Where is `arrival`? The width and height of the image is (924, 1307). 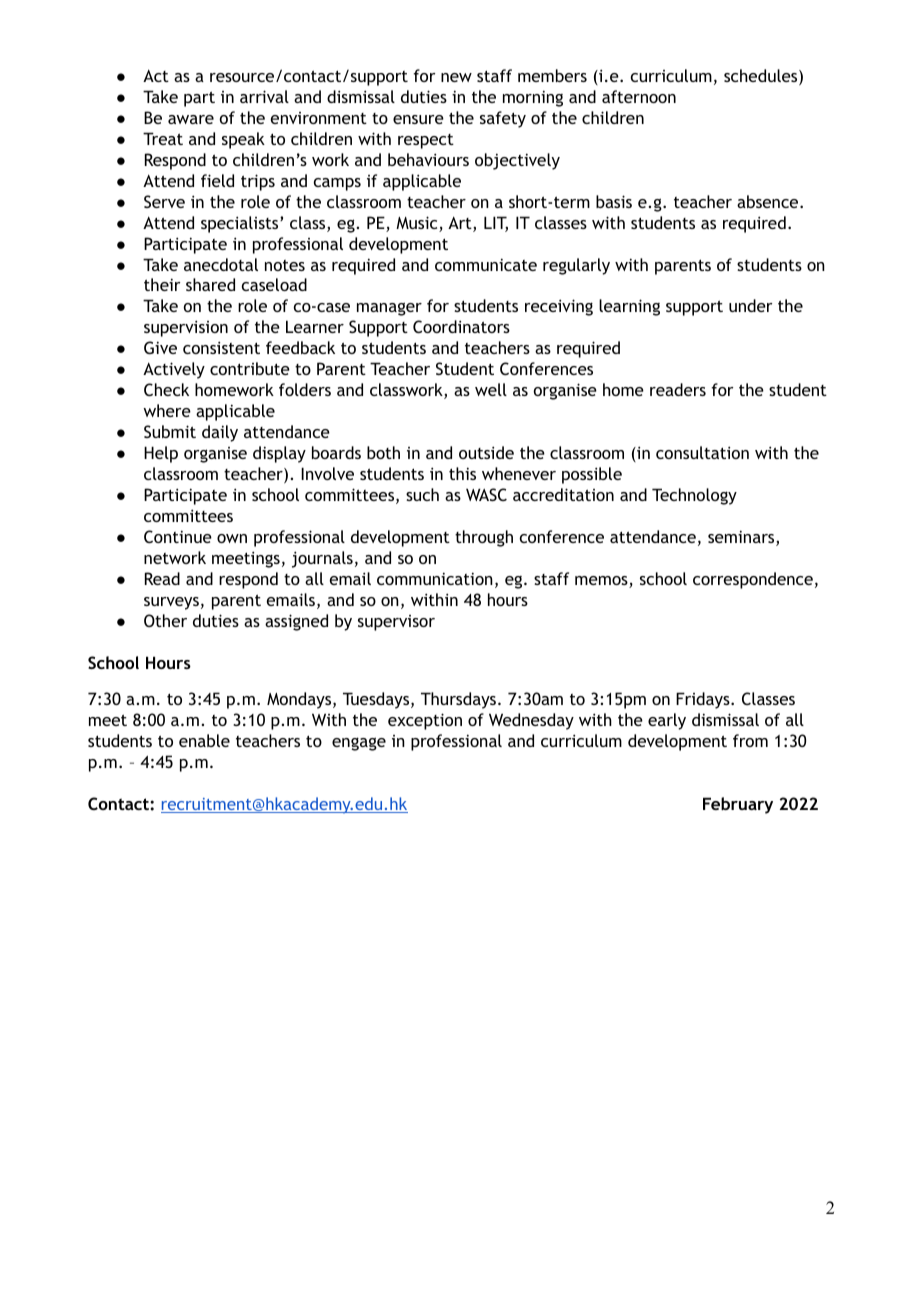 arrival is located at coordinates (264, 96).
